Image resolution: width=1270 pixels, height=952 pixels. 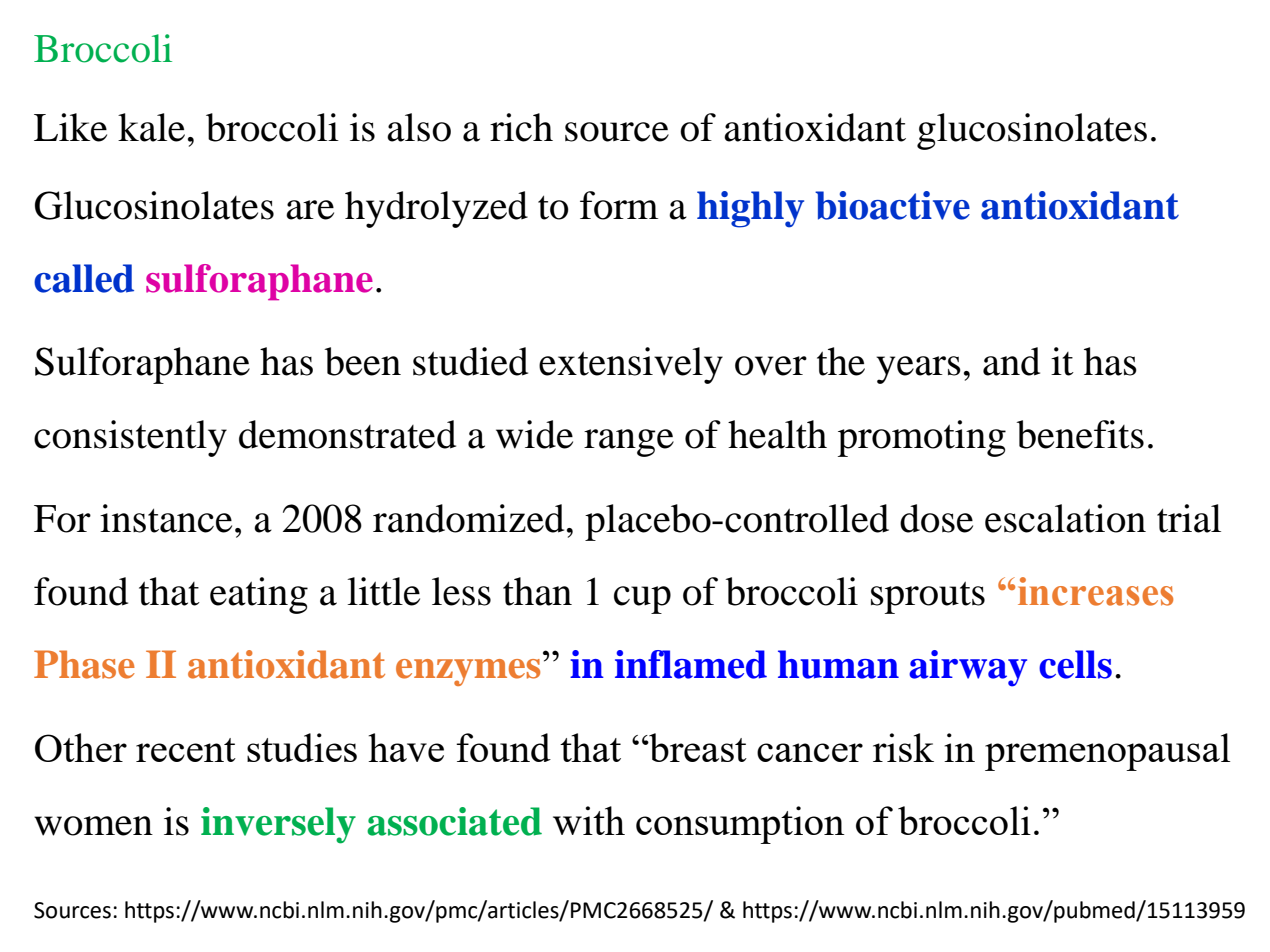 What do you see at coordinates (278, 825) in the image?
I see `inversely` at bounding box center [278, 825].
